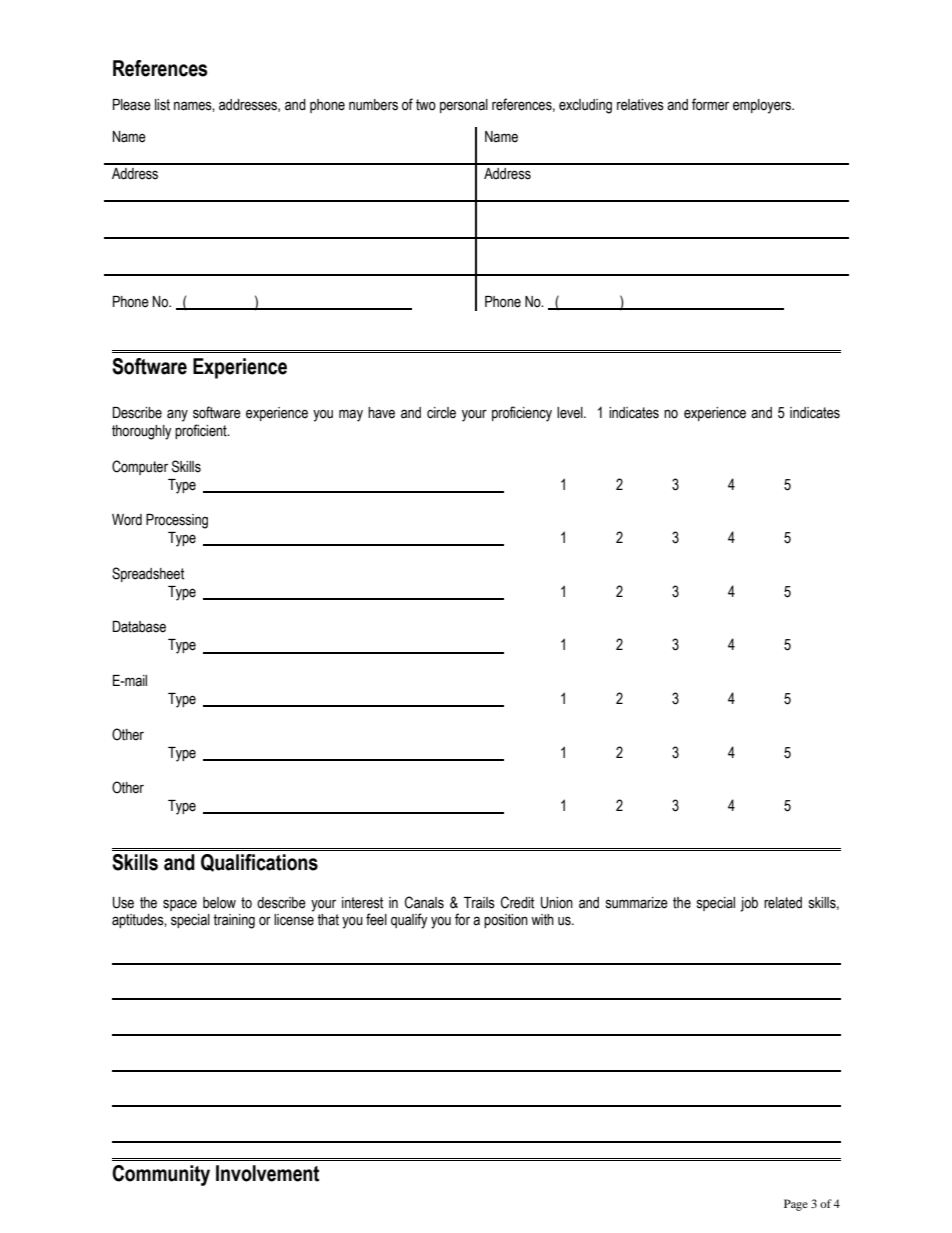  I want to click on former, so click(710, 104).
